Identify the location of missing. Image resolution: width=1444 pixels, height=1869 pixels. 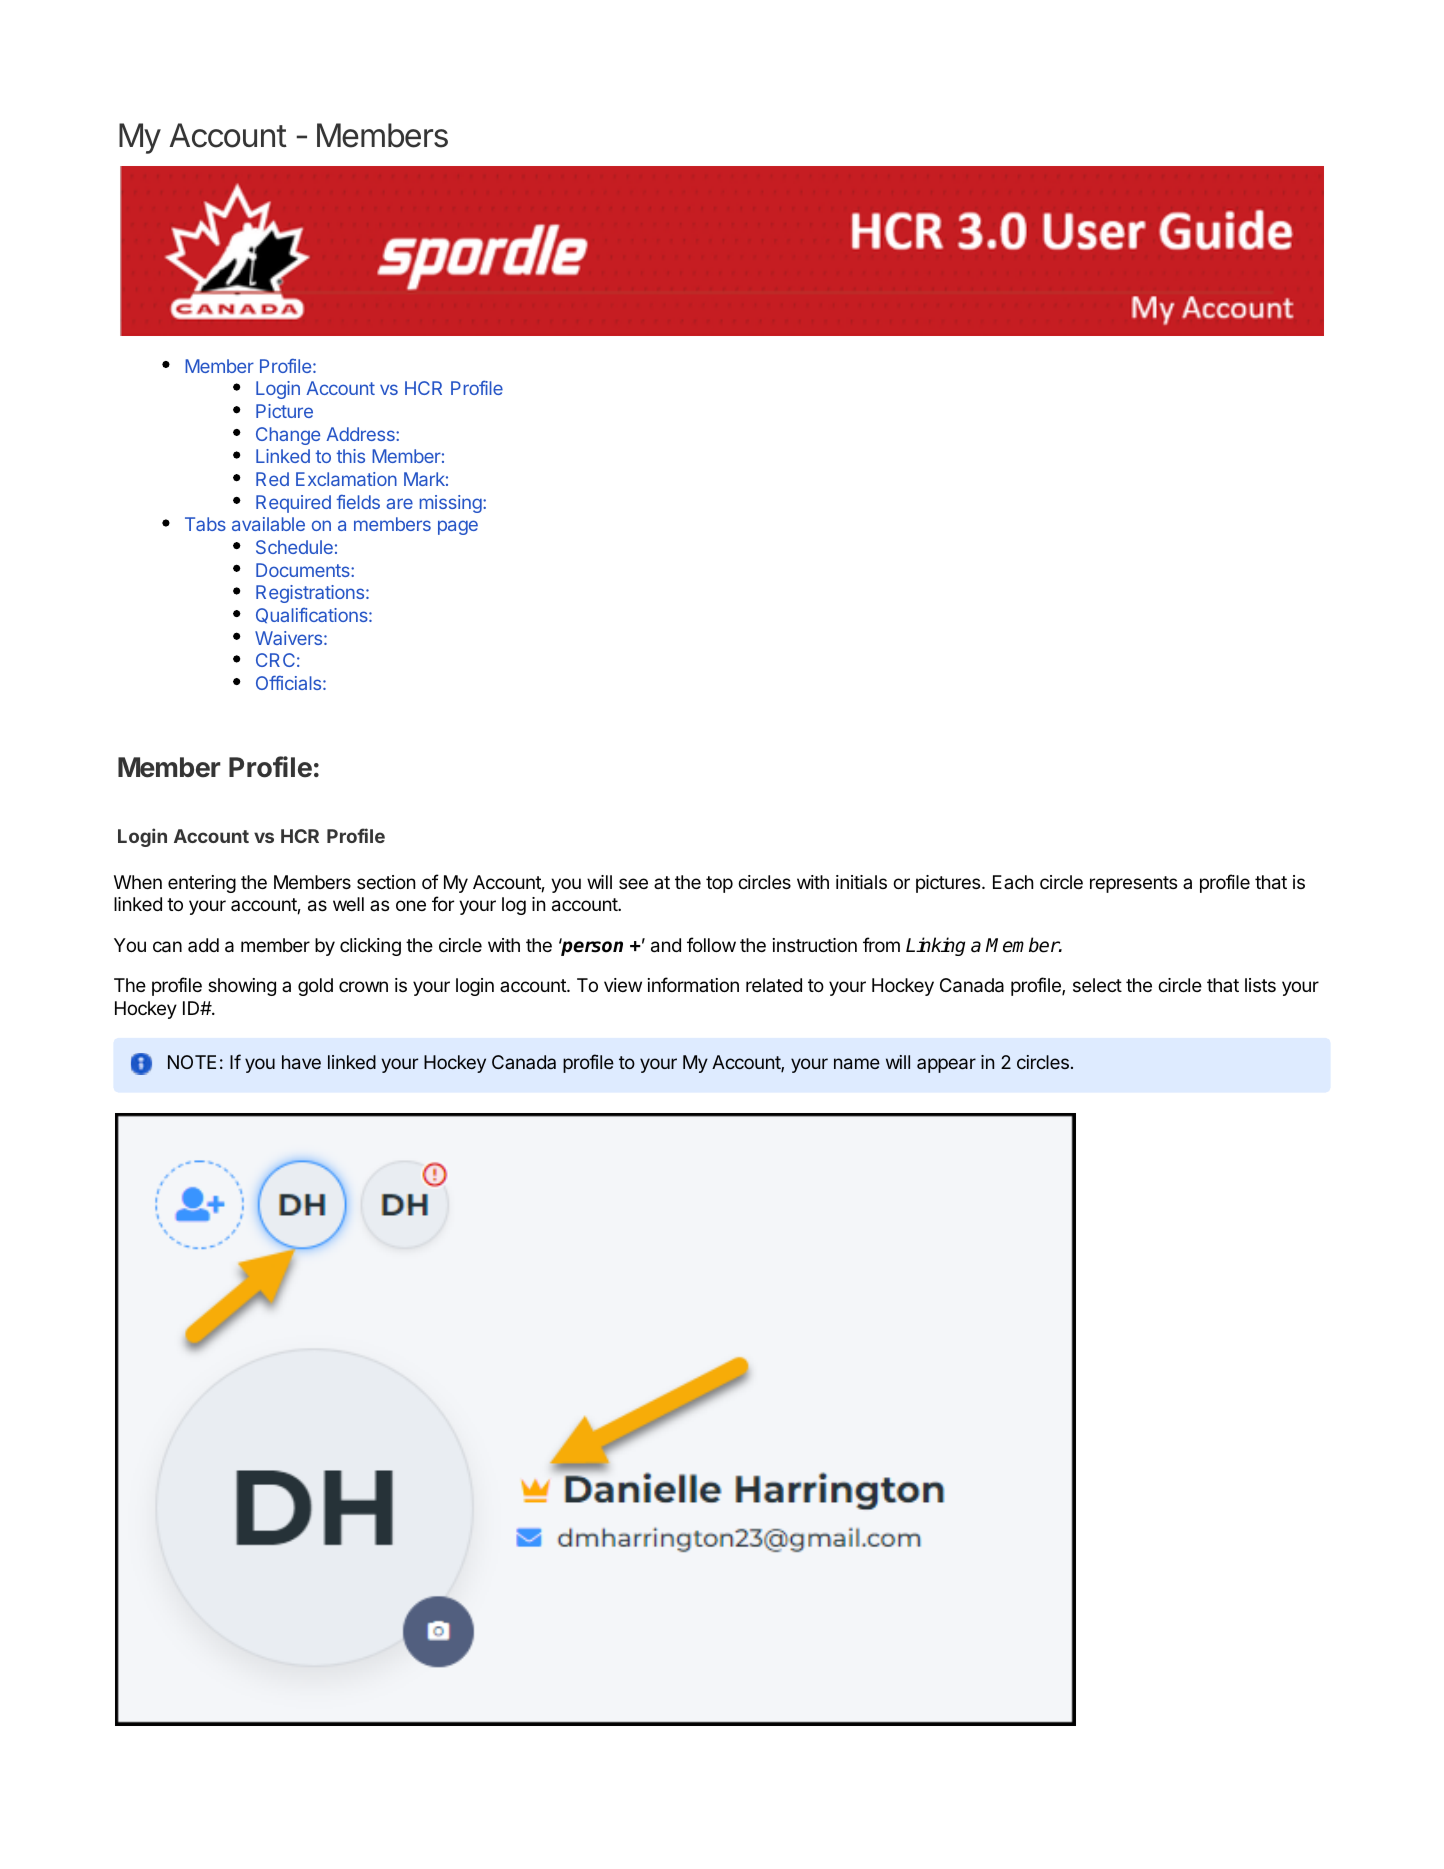
(452, 504).
